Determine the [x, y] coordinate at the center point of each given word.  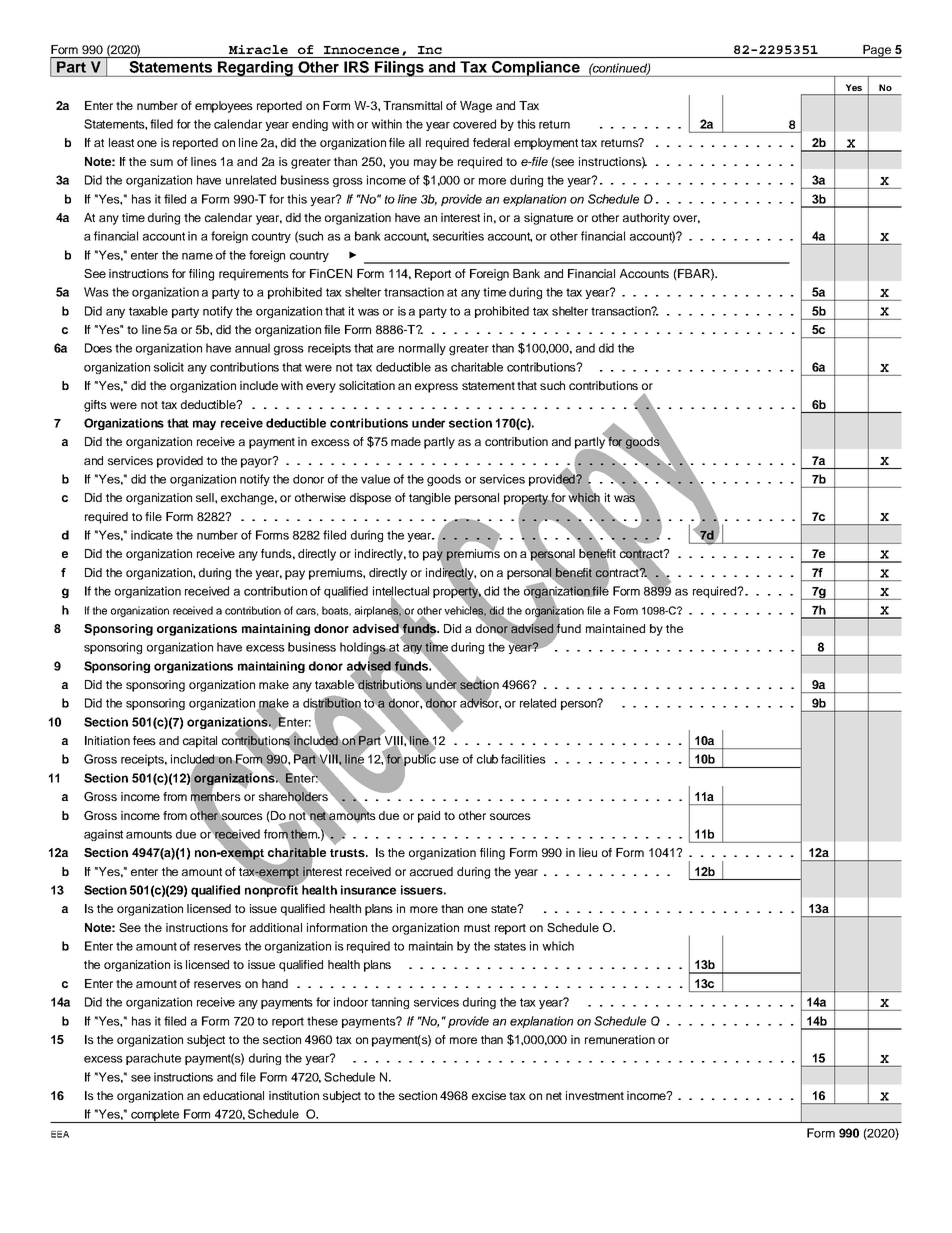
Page [877, 51]
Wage [476, 107]
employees [224, 107]
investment [595, 1095]
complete [155, 1116]
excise [489, 1095]
